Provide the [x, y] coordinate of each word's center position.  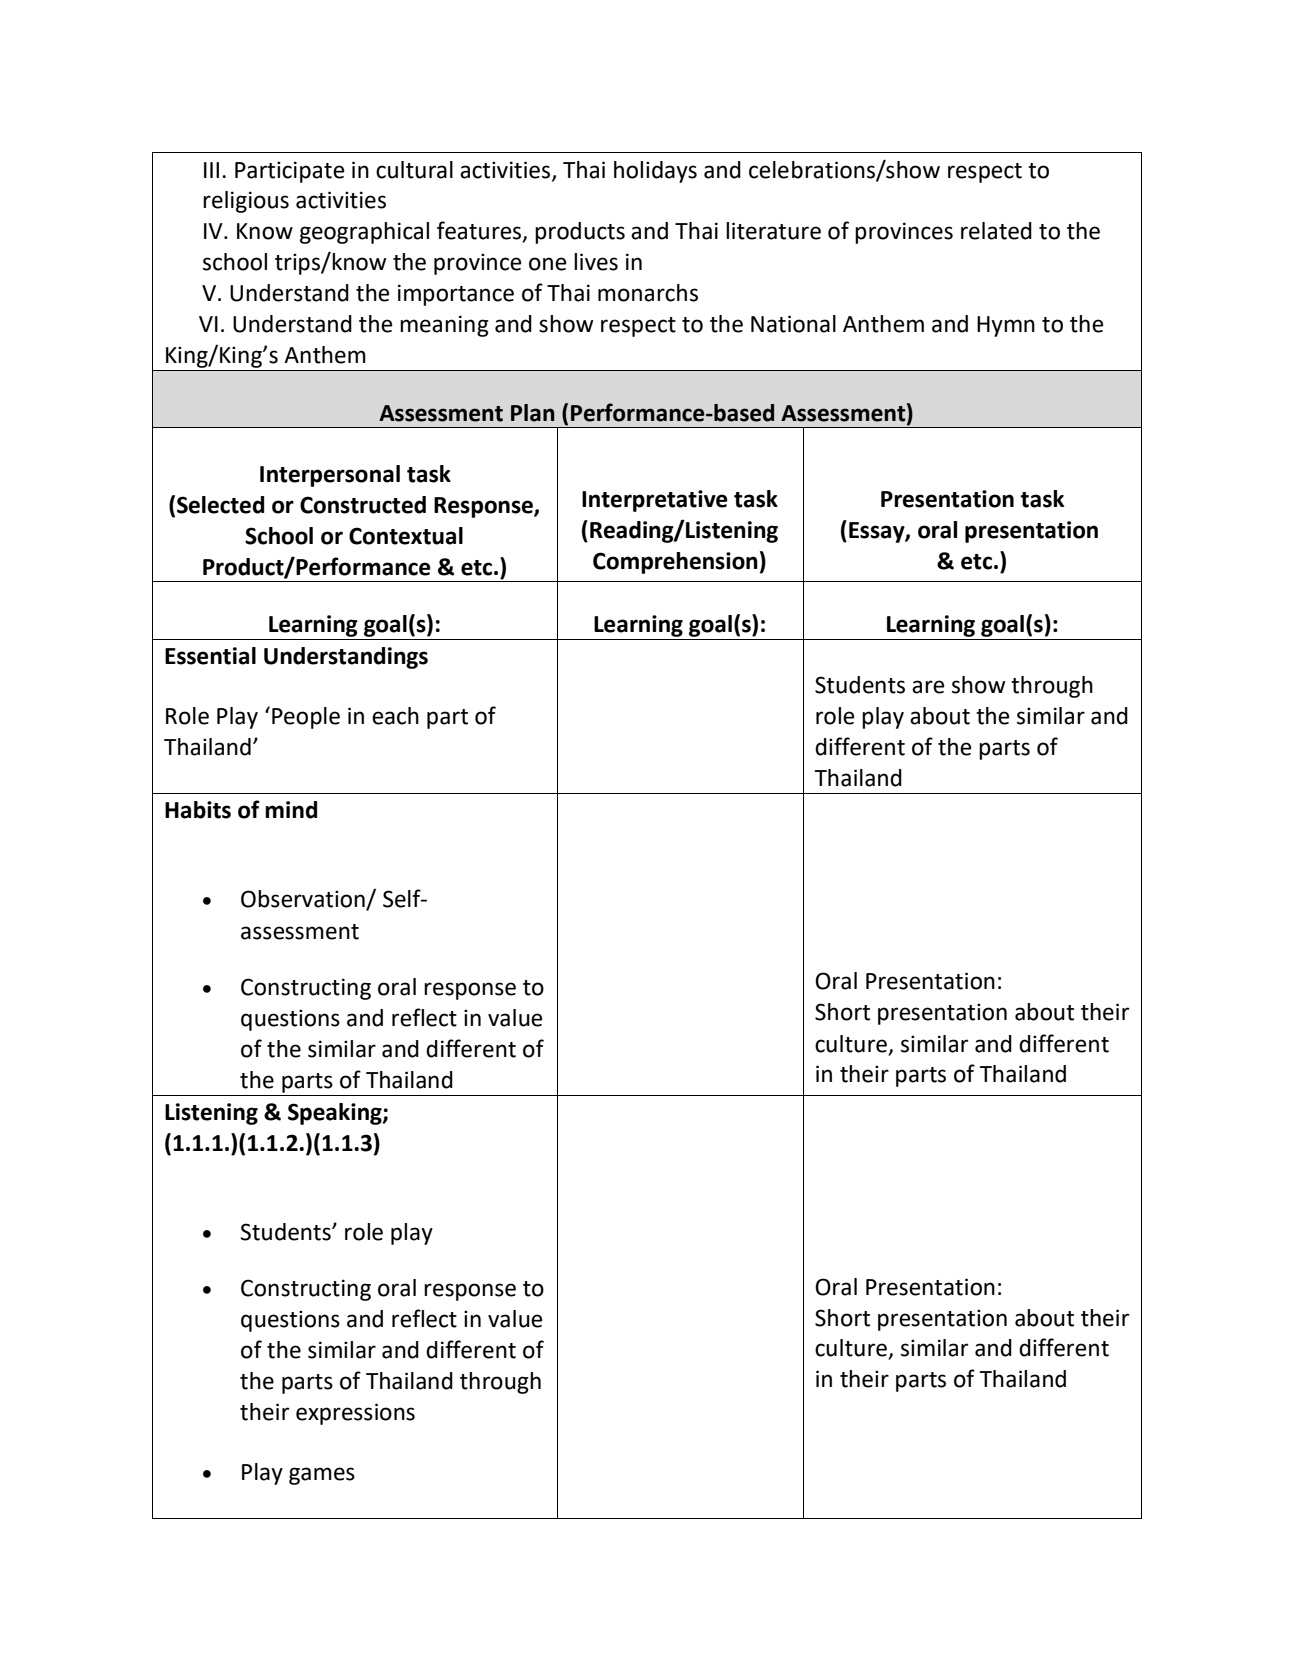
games [322, 1476]
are [928, 687]
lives [596, 262]
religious [246, 202]
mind [291, 810]
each [395, 716]
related [996, 231]
